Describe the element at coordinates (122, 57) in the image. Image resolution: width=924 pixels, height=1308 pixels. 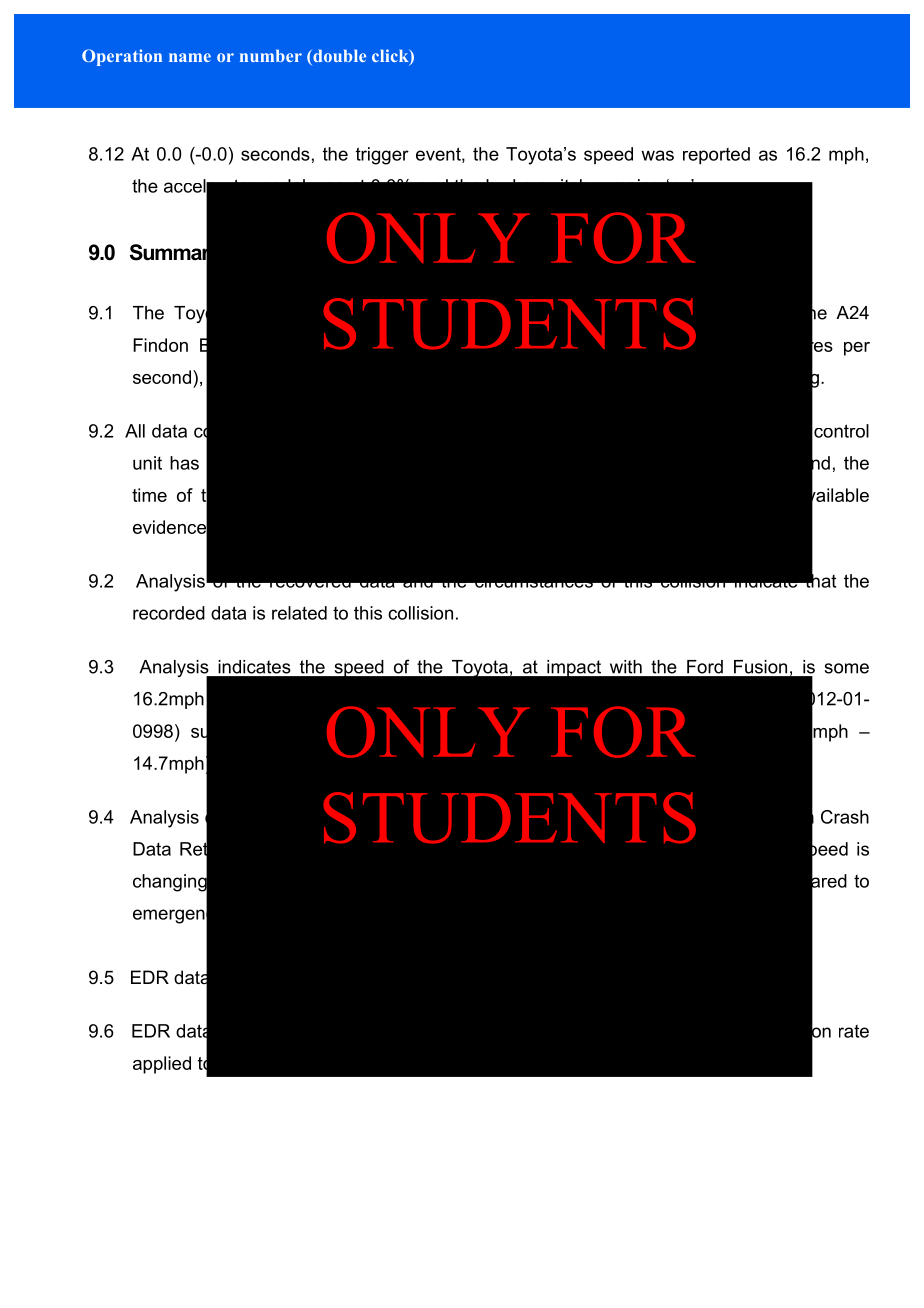
I see `Operation` at that location.
